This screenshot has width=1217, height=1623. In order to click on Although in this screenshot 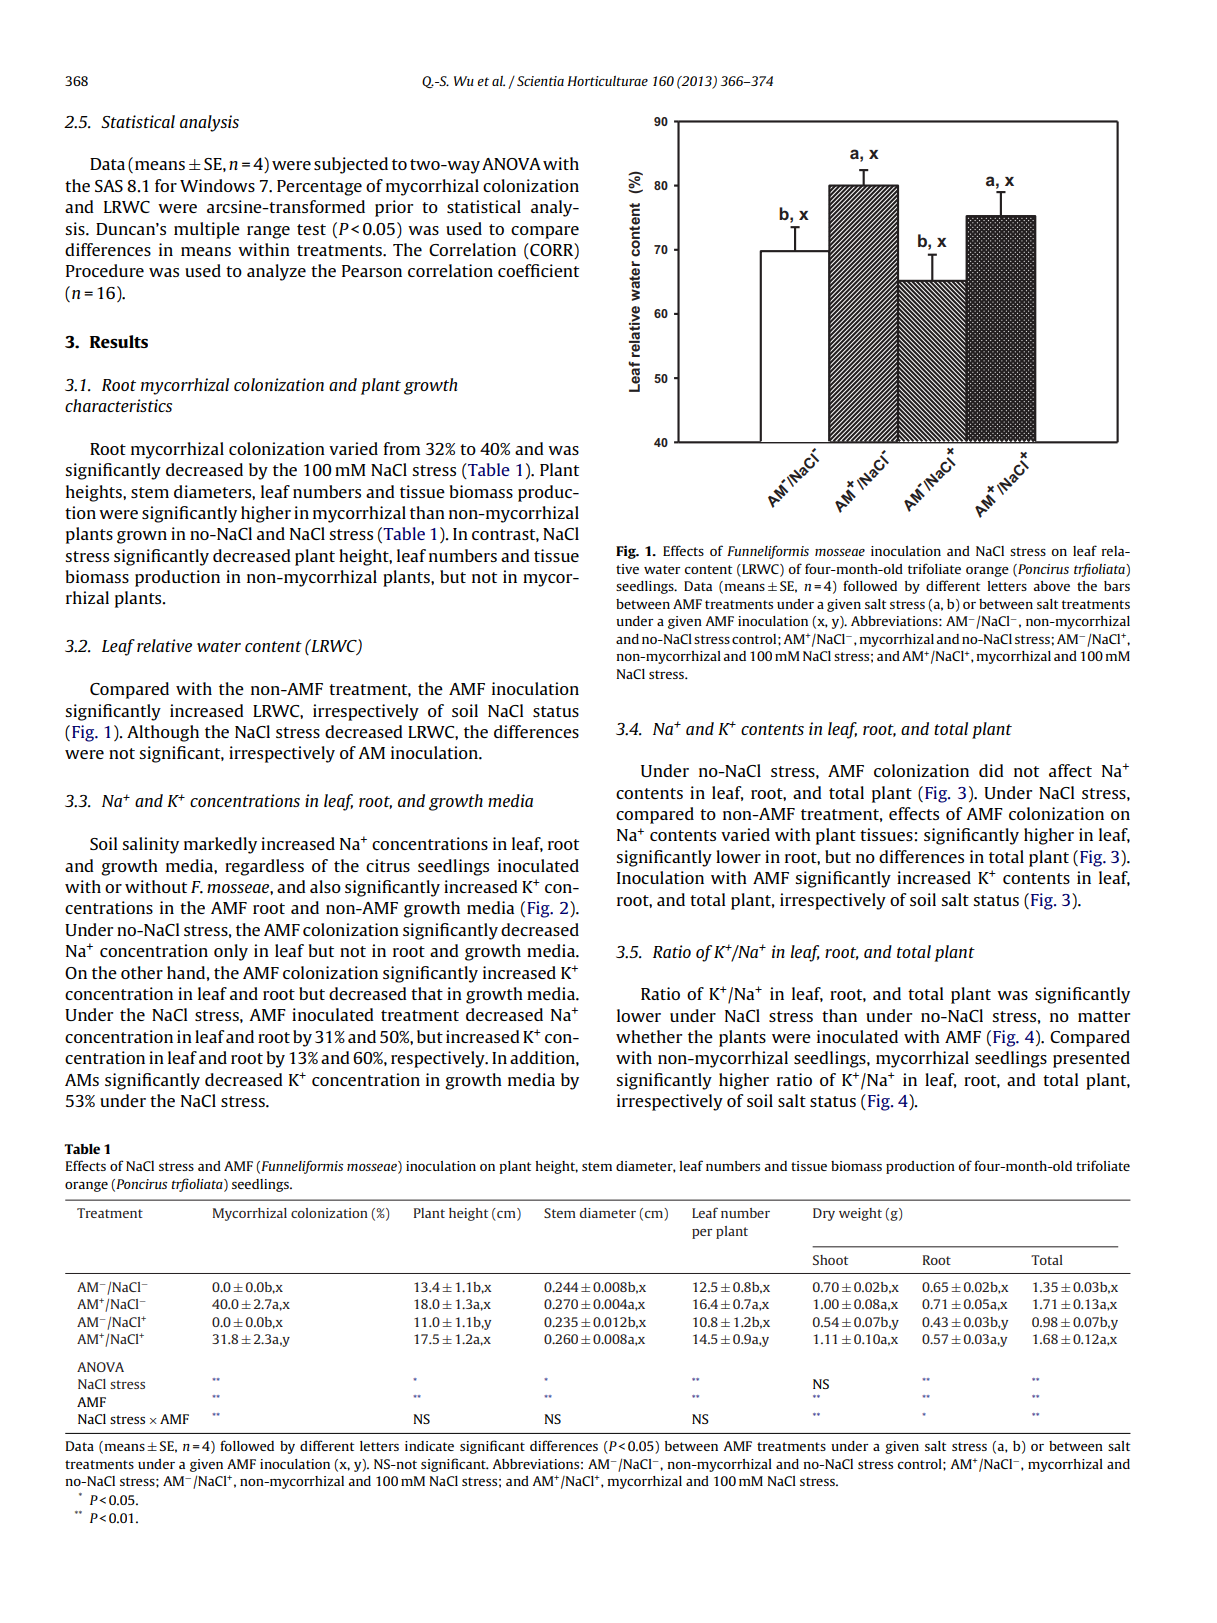, I will do `click(163, 733)`.
